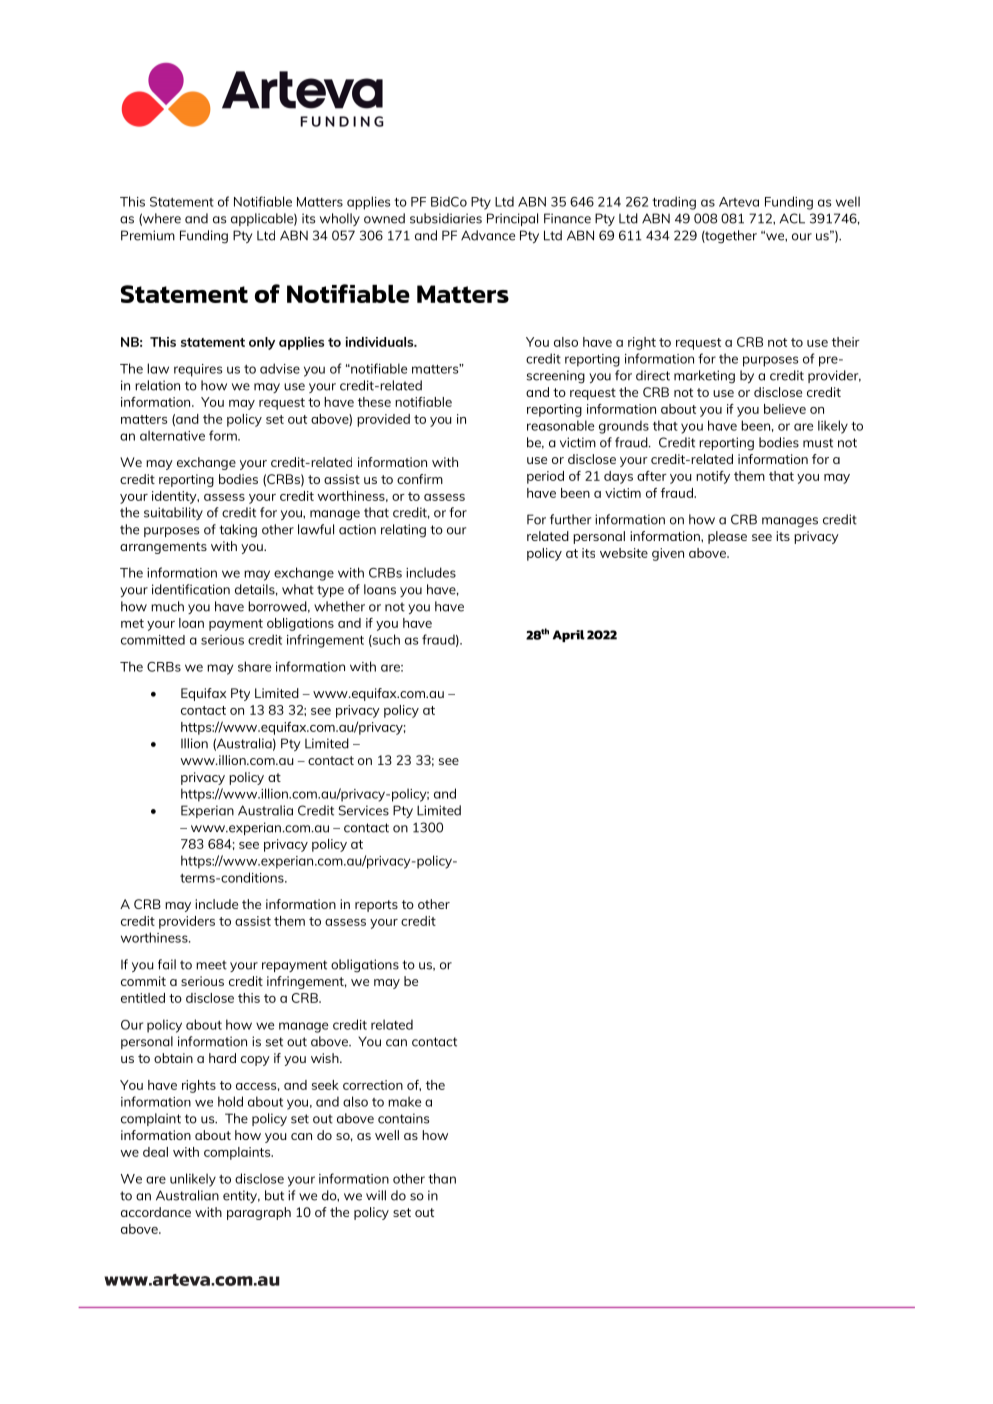 The image size is (993, 1404). I want to click on April, so click(569, 636).
